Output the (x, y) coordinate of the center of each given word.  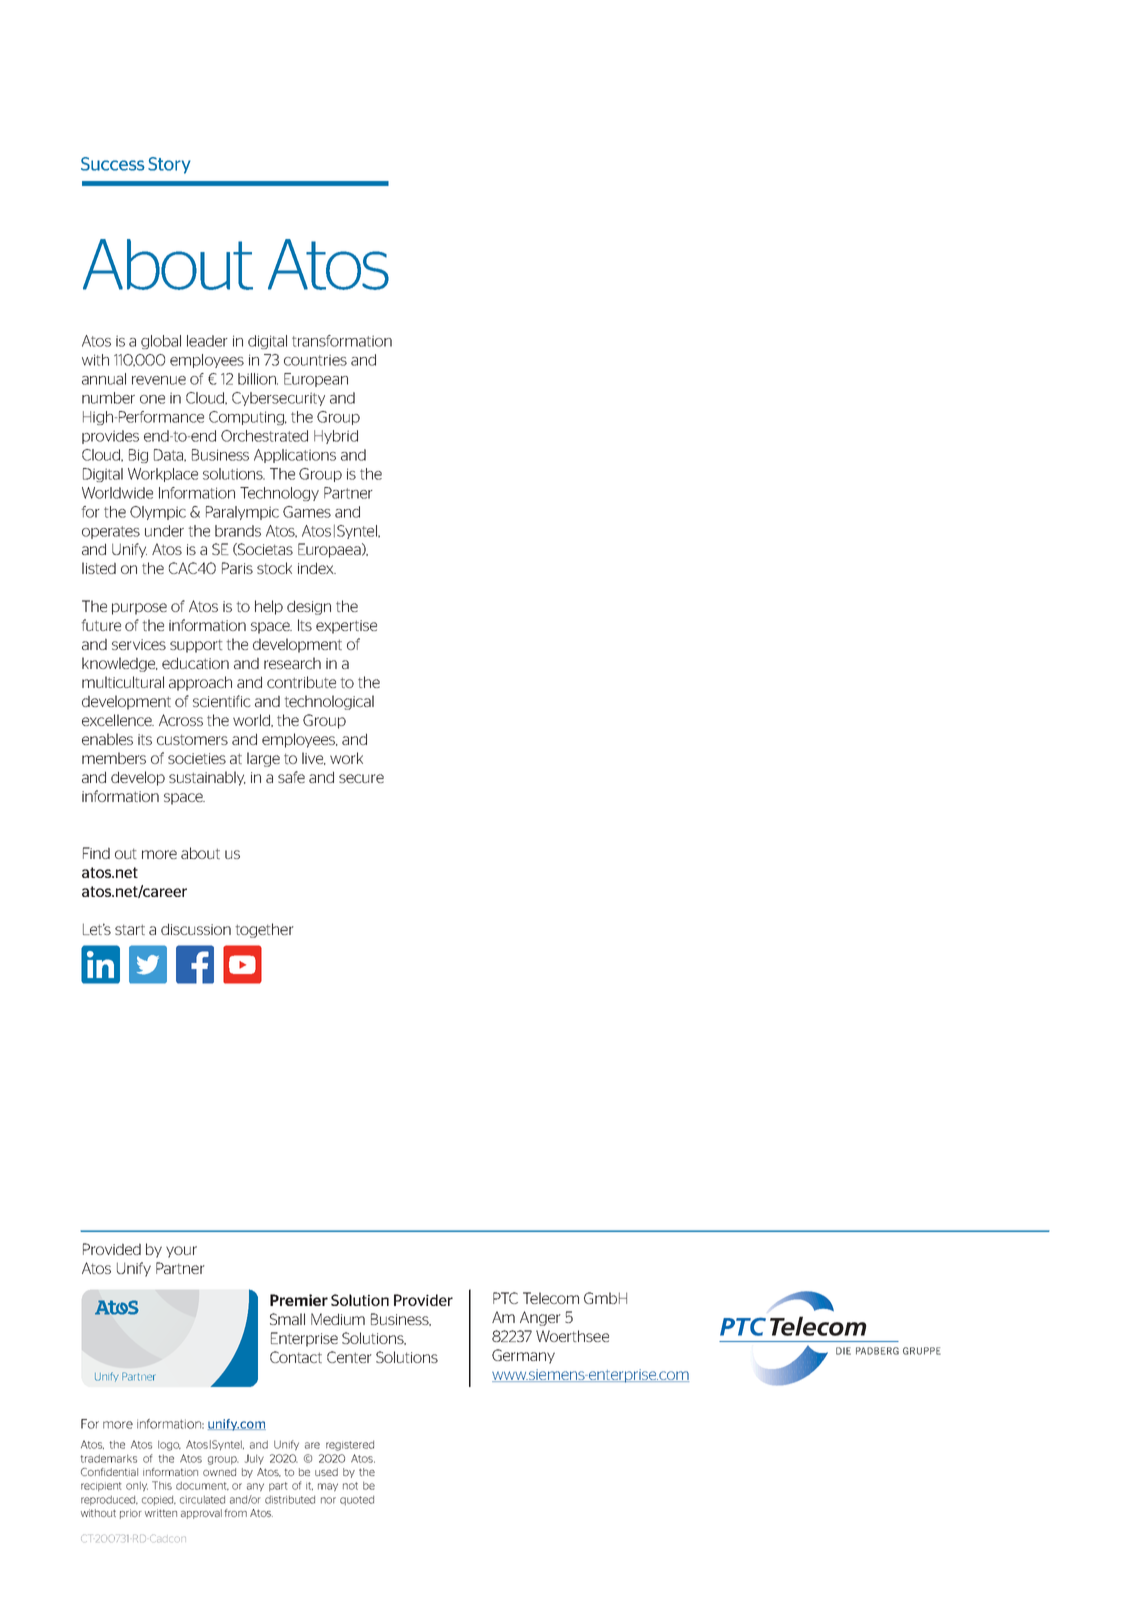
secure (361, 778)
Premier (299, 1300)
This (162, 1485)
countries (315, 360)
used (326, 1472)
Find (96, 853)
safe (291, 777)
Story (169, 165)
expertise (346, 627)
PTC (505, 1298)
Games (307, 512)
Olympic (158, 513)
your (181, 1252)
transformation (342, 341)
